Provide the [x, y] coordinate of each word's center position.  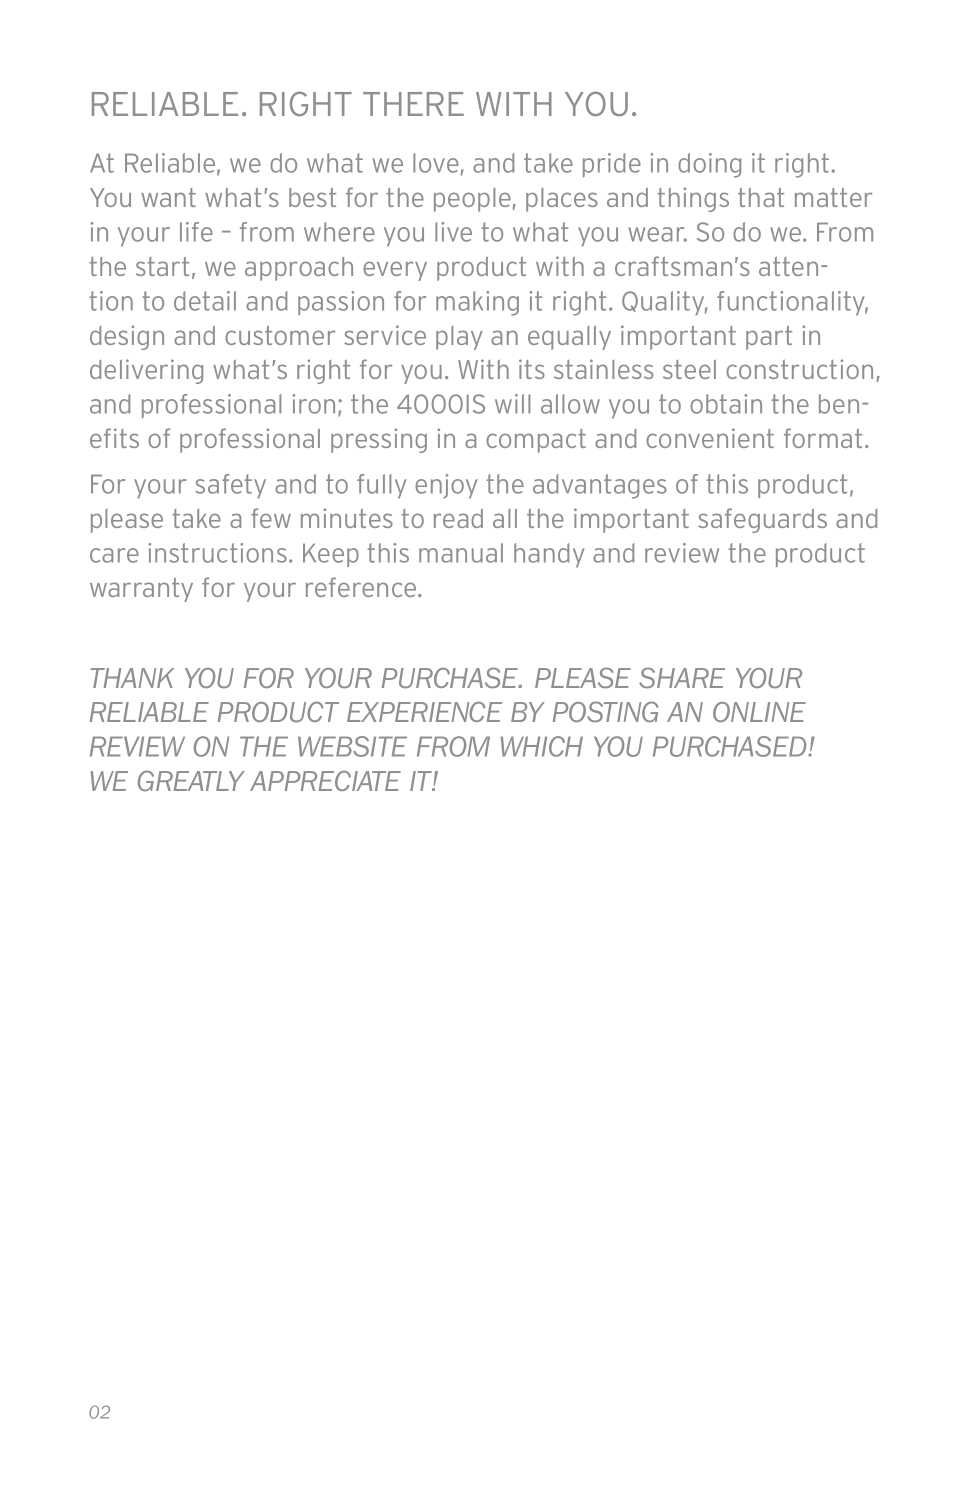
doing [709, 165]
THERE [413, 104]
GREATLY [191, 780]
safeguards [762, 520]
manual [461, 553]
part [769, 338]
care [114, 555]
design [127, 337]
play [459, 338]
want [168, 197]
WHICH [542, 746]
